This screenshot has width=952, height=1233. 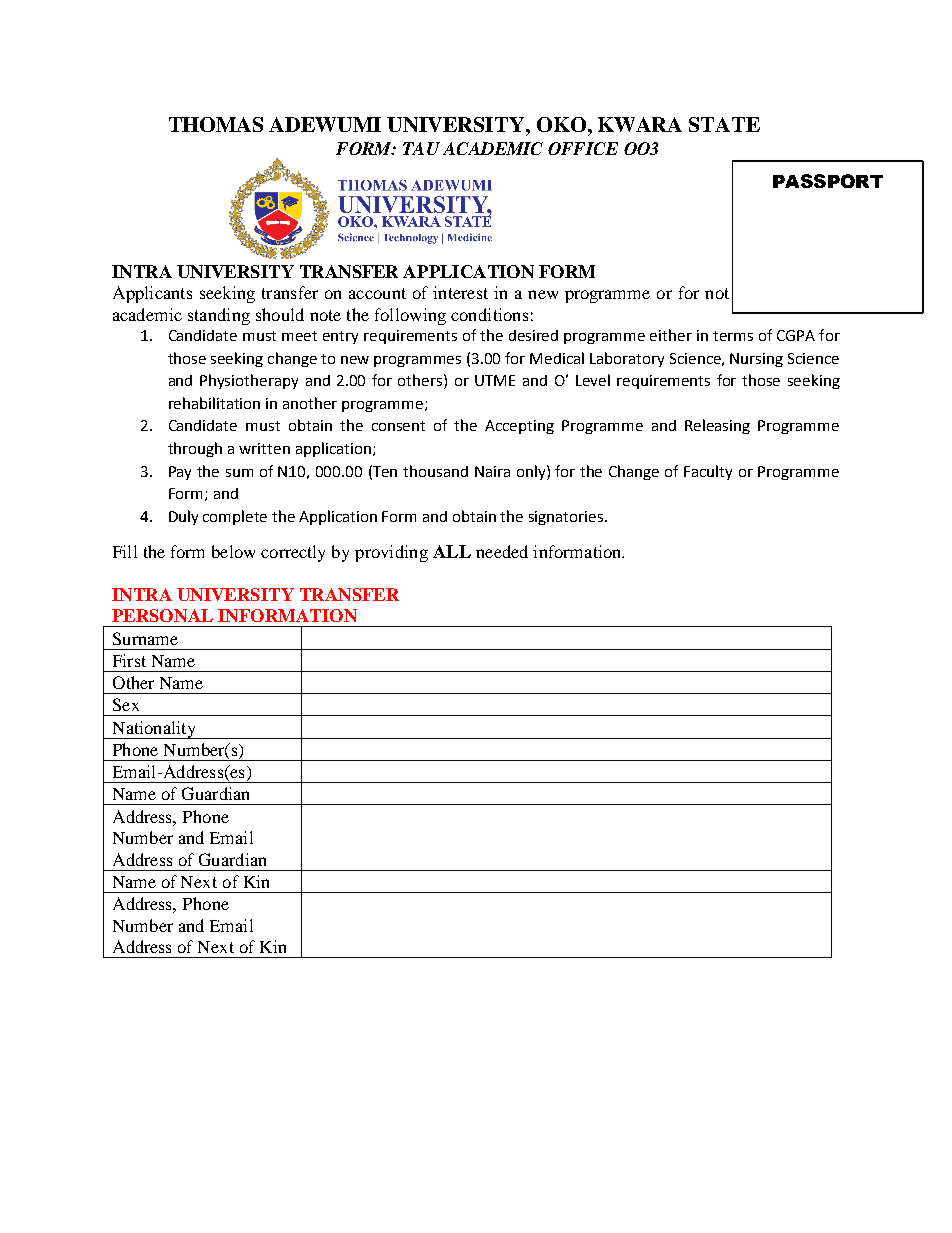 What do you see at coordinates (724, 124) in the screenshot?
I see `STATE` at bounding box center [724, 124].
